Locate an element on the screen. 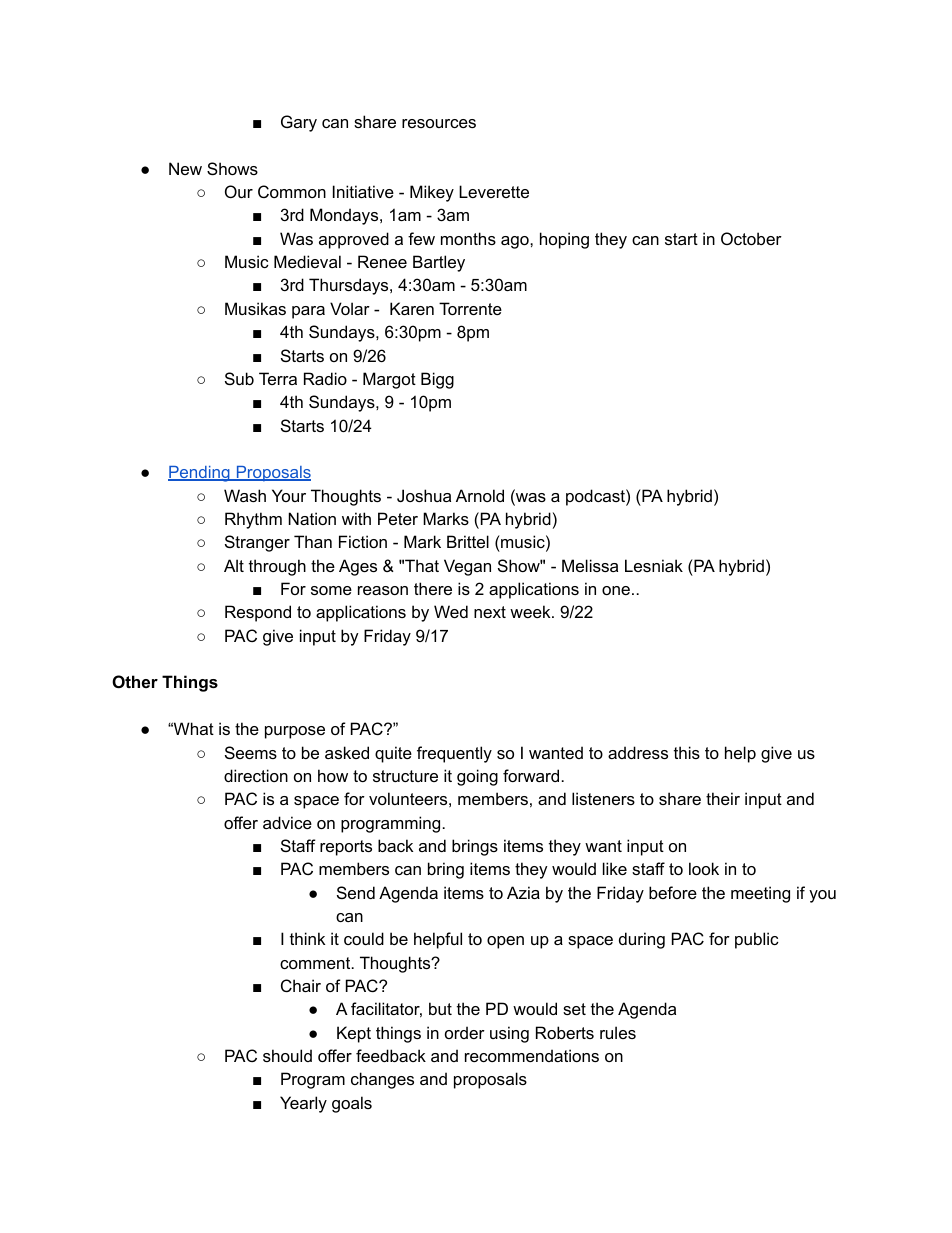 This screenshot has width=952, height=1233. Melissa is located at coordinates (590, 565).
